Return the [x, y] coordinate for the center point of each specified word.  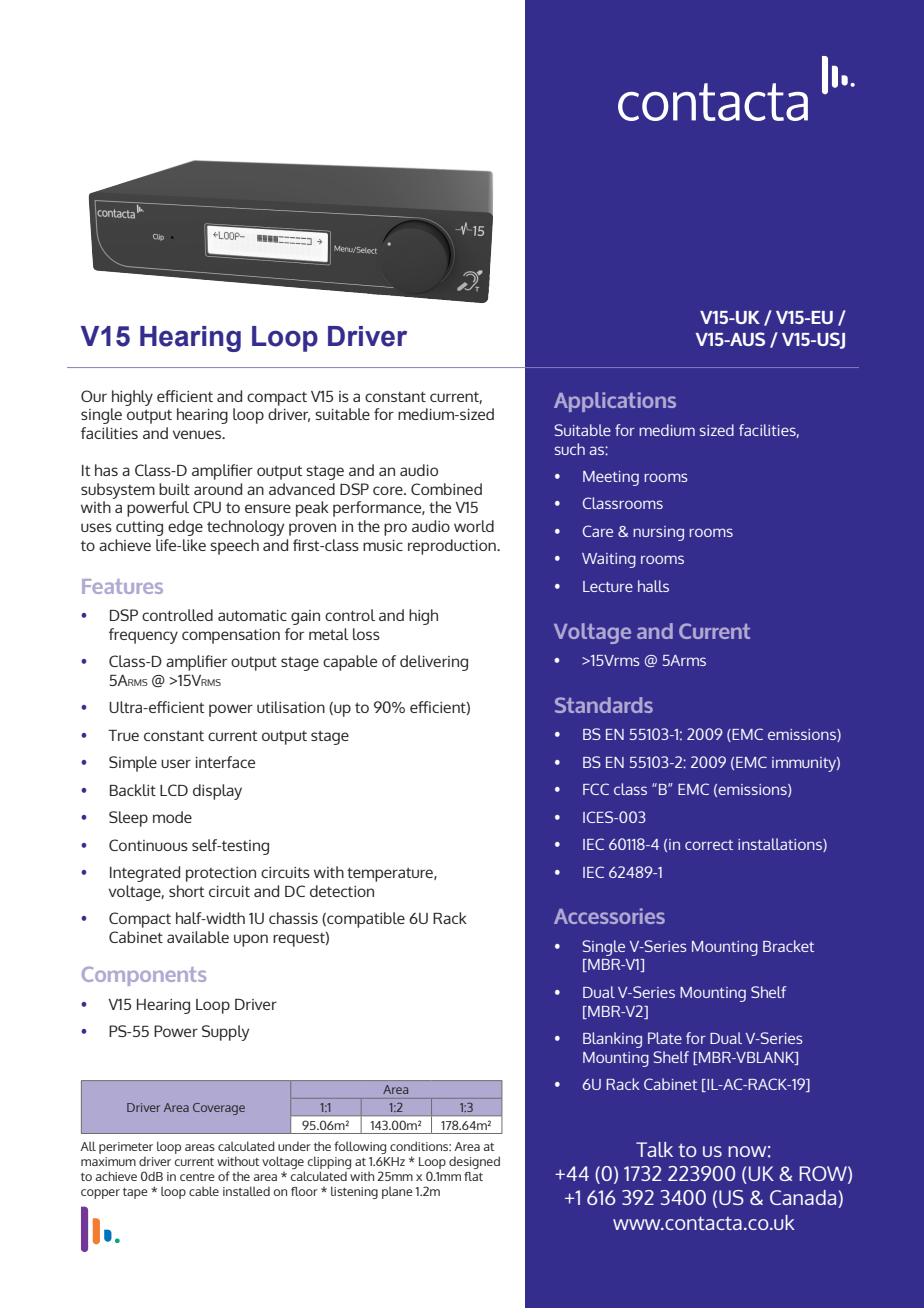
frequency [143, 636]
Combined [446, 489]
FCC [596, 789]
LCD [174, 790]
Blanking [612, 1040]
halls [653, 586]
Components [144, 976]
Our [94, 396]
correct [709, 845]
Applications [615, 402]
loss [366, 634]
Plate [665, 1038]
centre [197, 1177]
